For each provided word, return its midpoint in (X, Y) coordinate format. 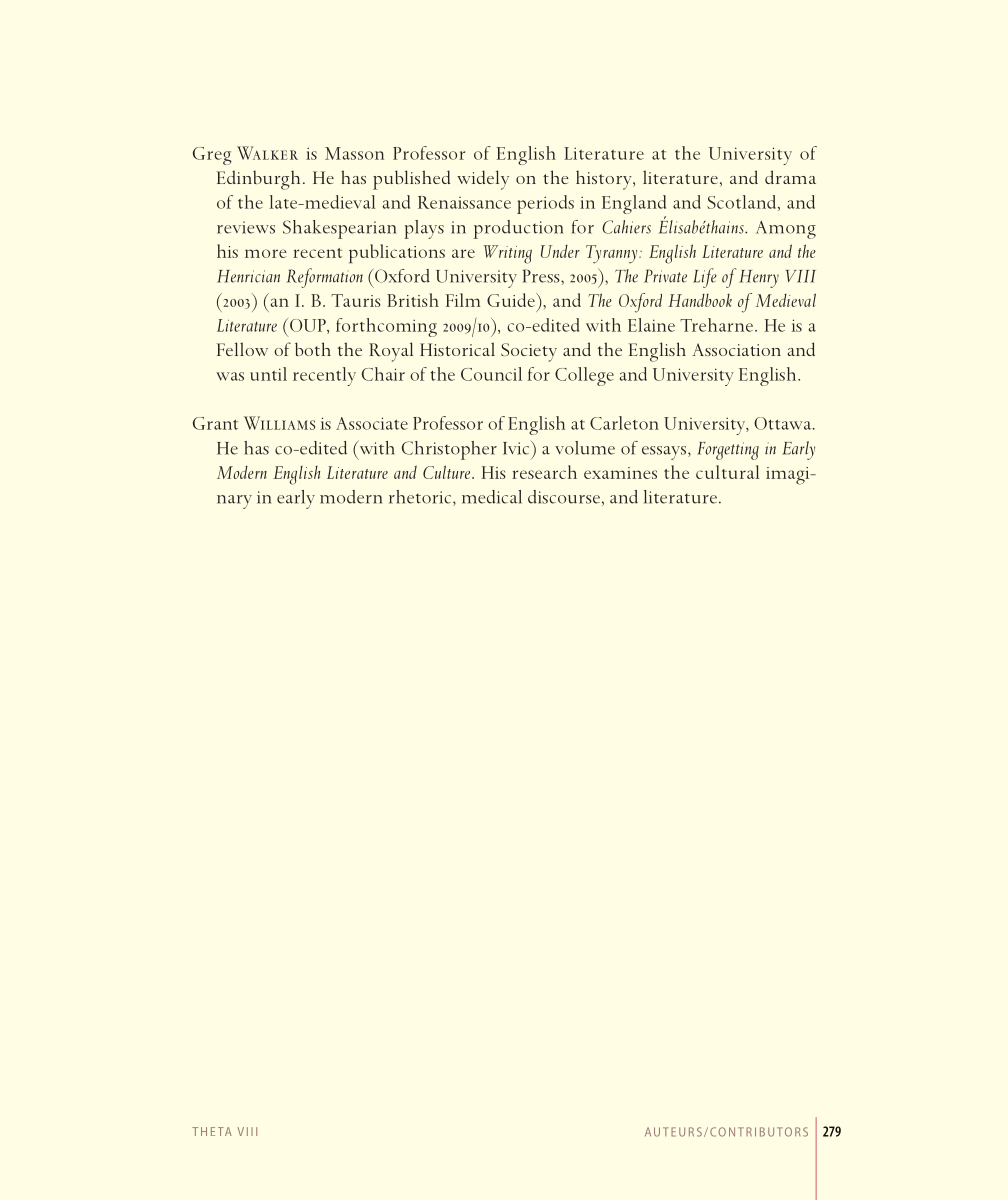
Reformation (324, 278)
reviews (246, 227)
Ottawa (784, 423)
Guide (512, 300)
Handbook (700, 300)
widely (483, 180)
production (518, 229)
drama (790, 177)
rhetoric (421, 498)
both (313, 349)
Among (786, 230)
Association (736, 349)
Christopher (449, 450)
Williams (279, 423)
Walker (267, 153)
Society (529, 352)
